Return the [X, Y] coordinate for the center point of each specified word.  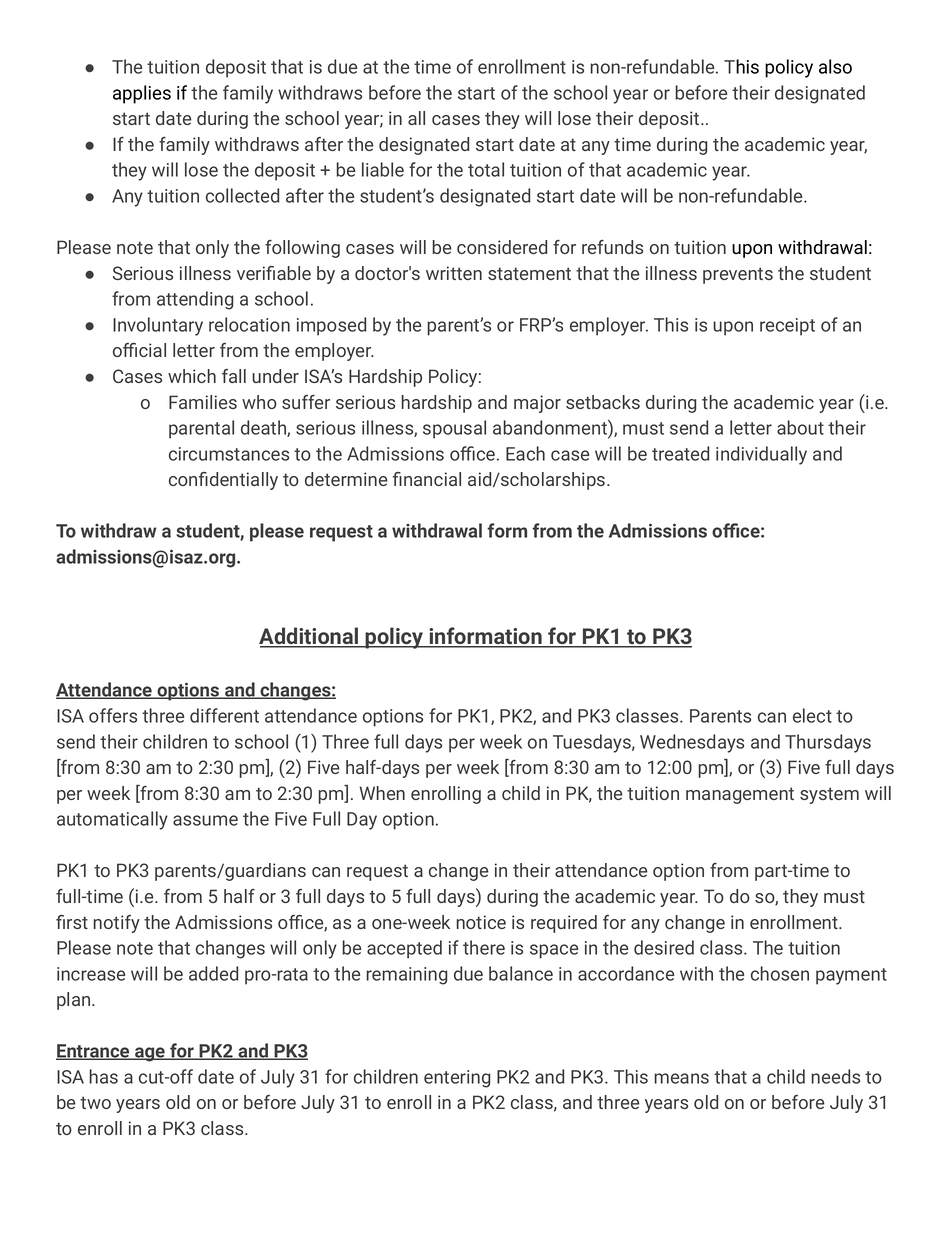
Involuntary [158, 326]
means [681, 1078]
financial [427, 479]
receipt [787, 327]
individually [761, 455]
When [382, 793]
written [454, 273]
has [103, 1076]
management [740, 795]
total [486, 169]
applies [142, 94]
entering [457, 1079]
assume [205, 820]
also [835, 66]
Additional [310, 637]
